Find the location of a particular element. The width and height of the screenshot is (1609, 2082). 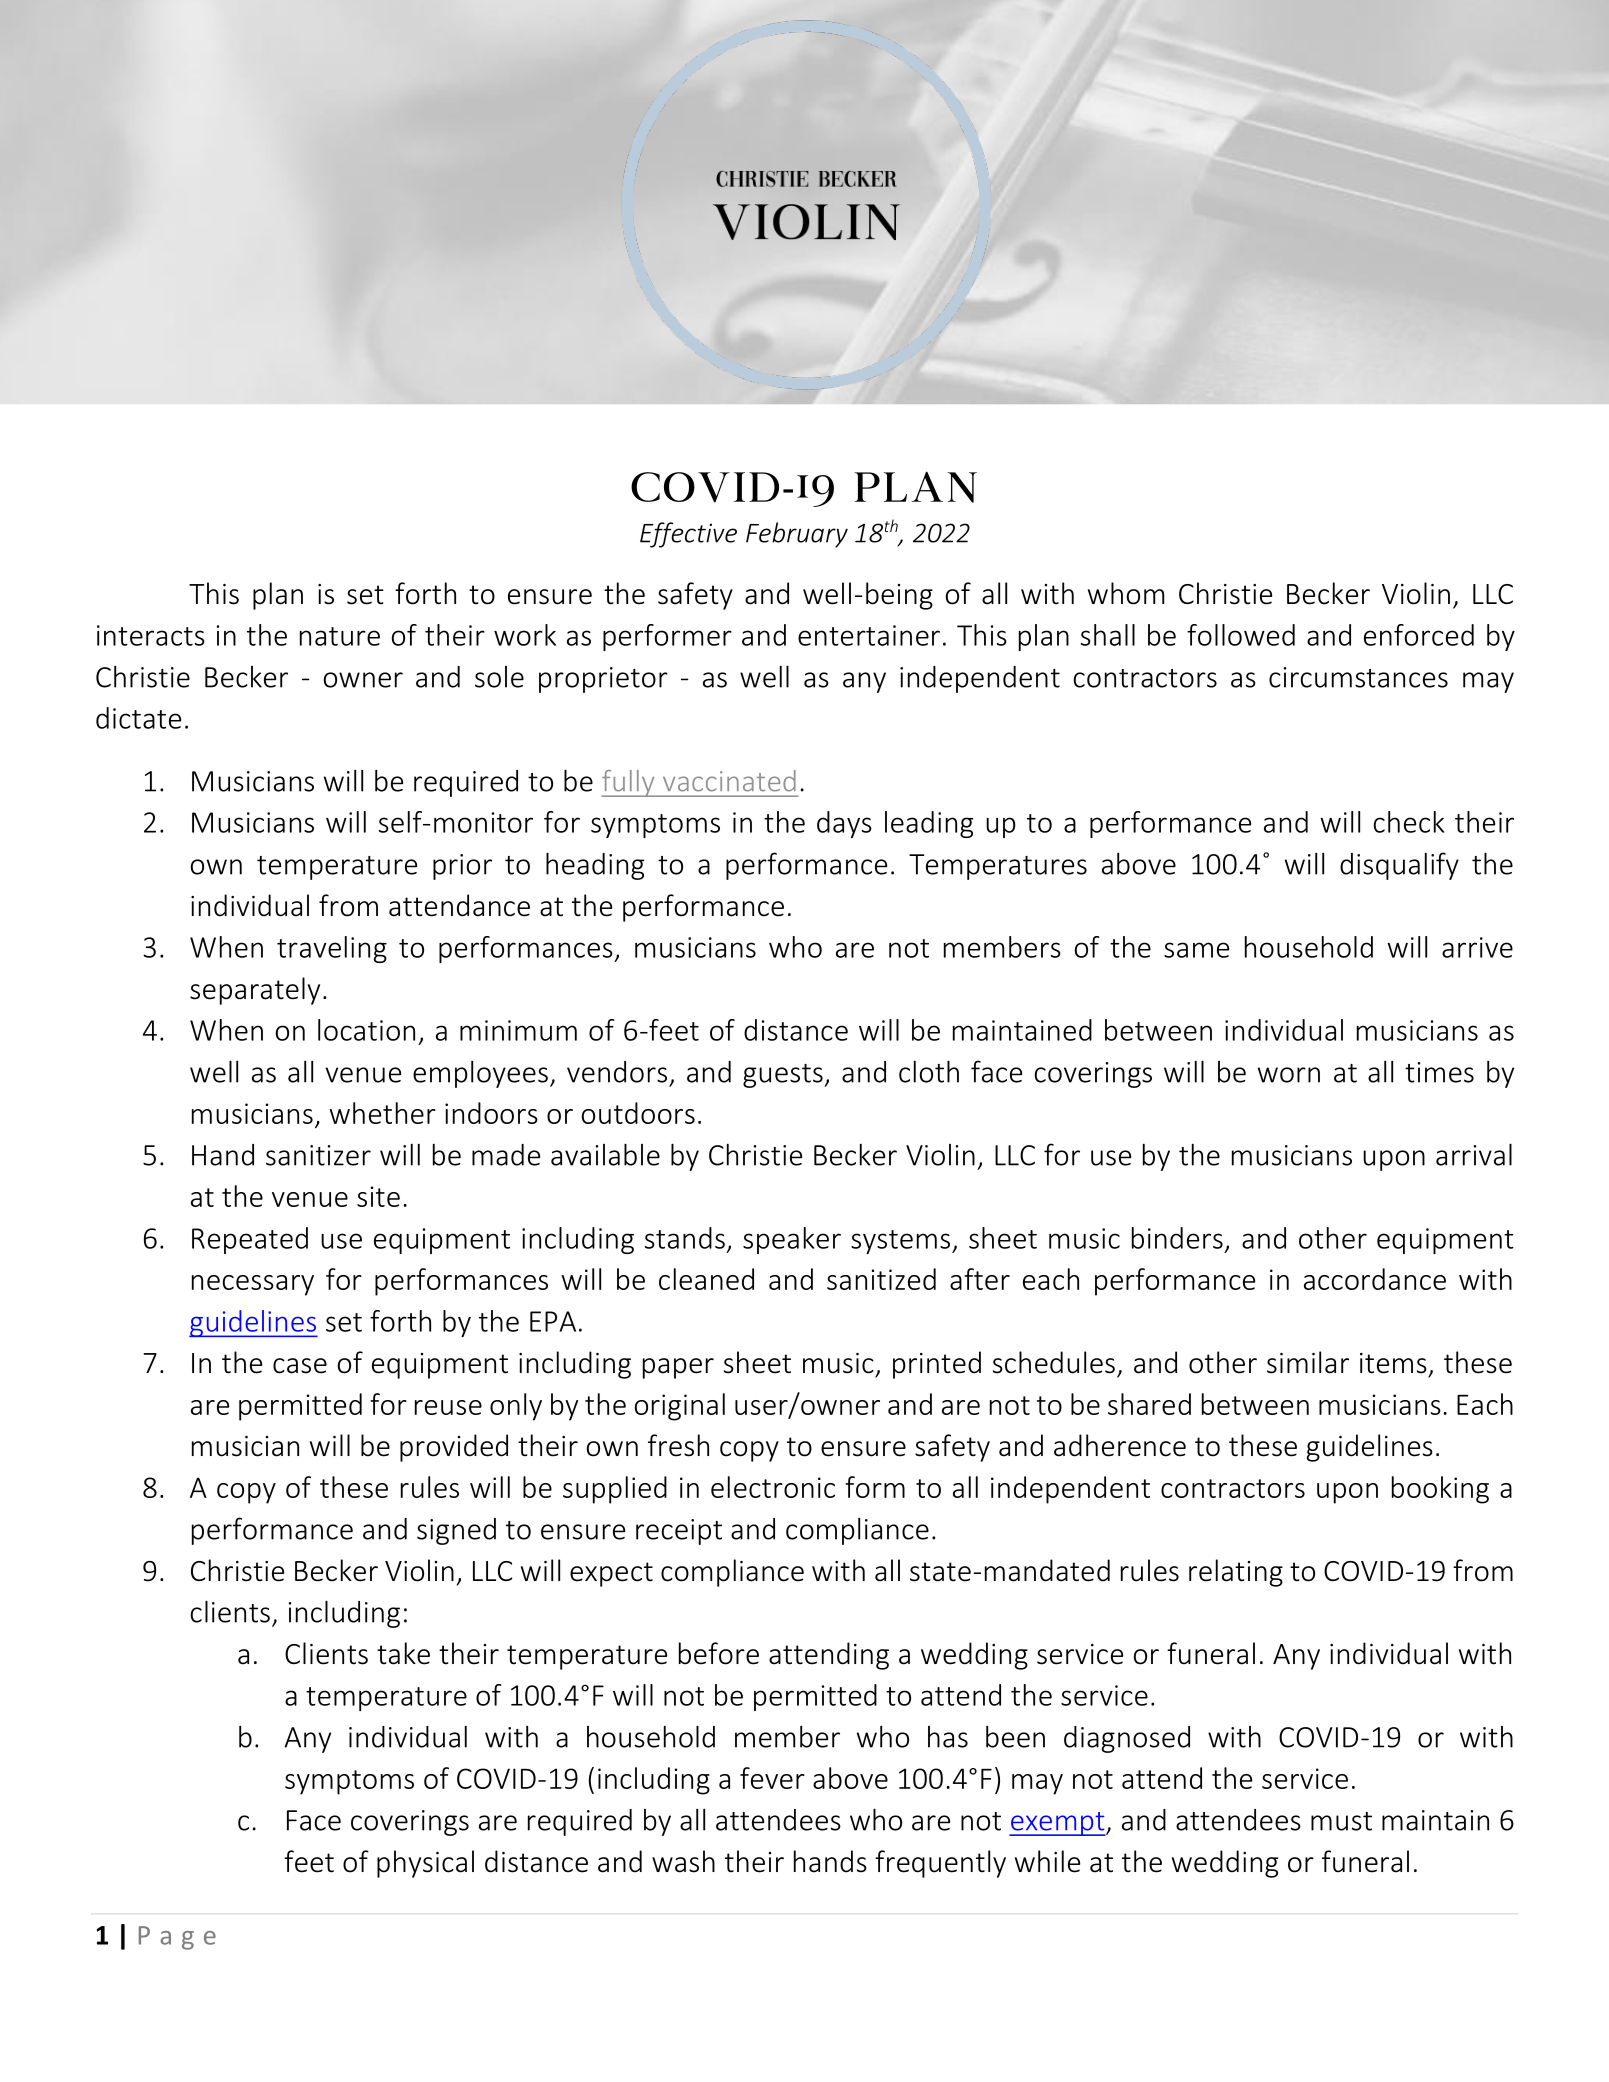

physical is located at coordinates (425, 1864).
